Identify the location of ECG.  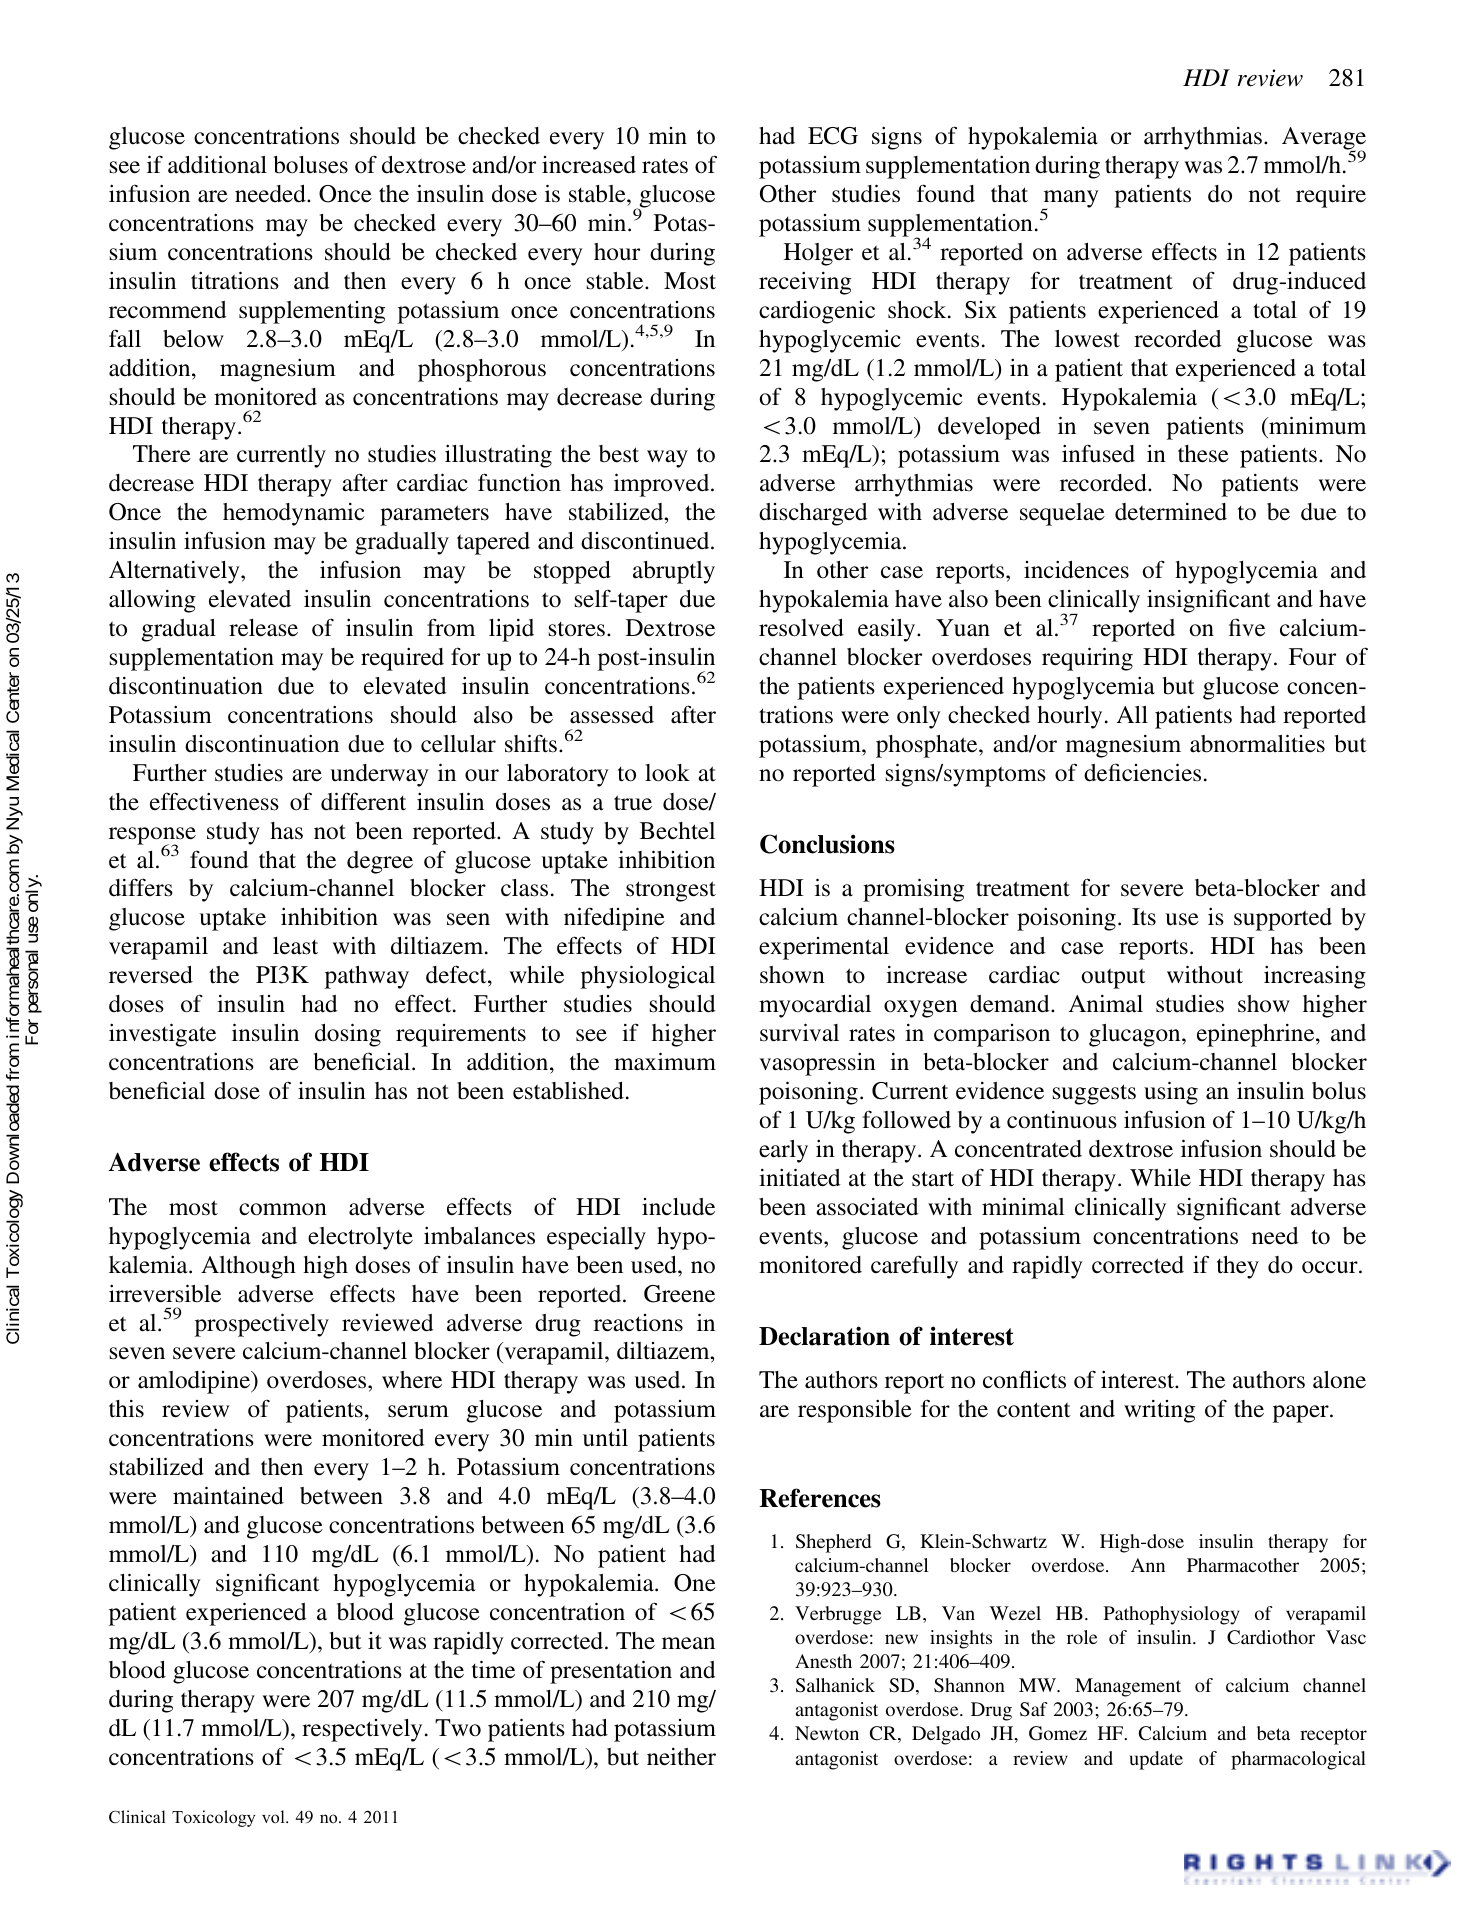
(833, 136).
